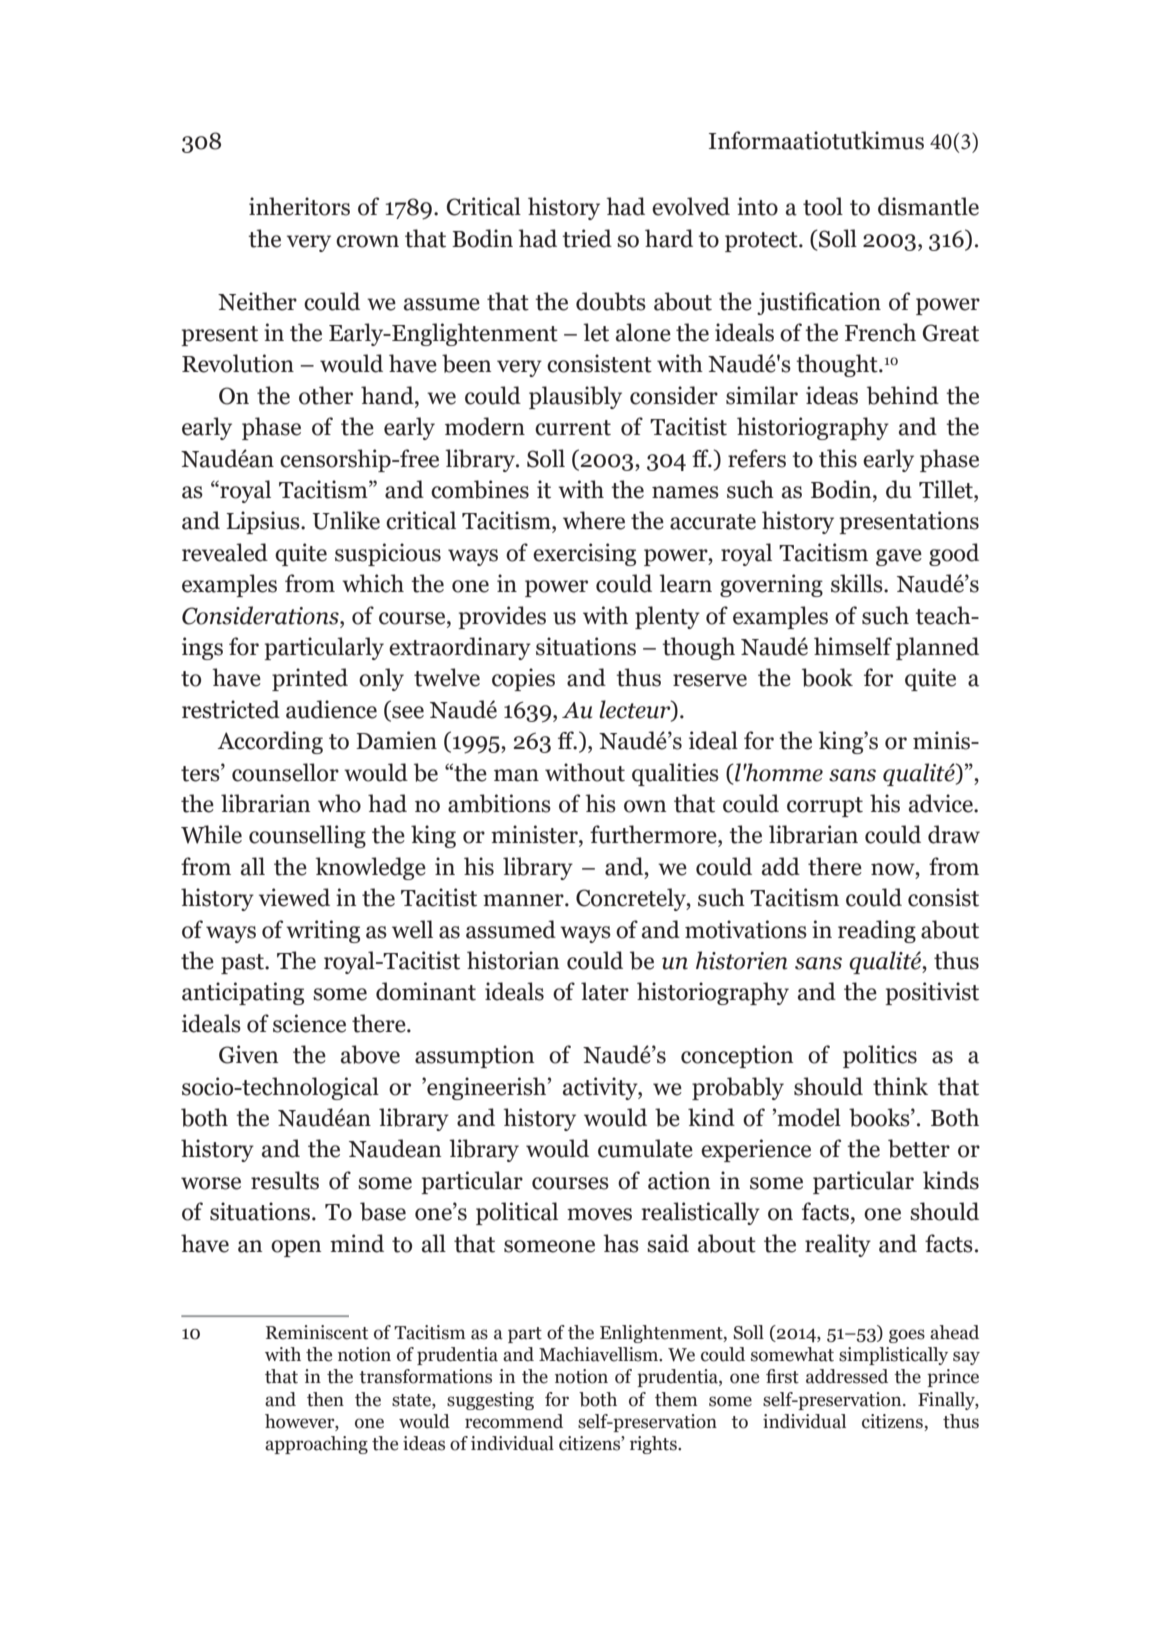 The width and height of the image is (1161, 1648). I want to click on tried, so click(587, 238).
